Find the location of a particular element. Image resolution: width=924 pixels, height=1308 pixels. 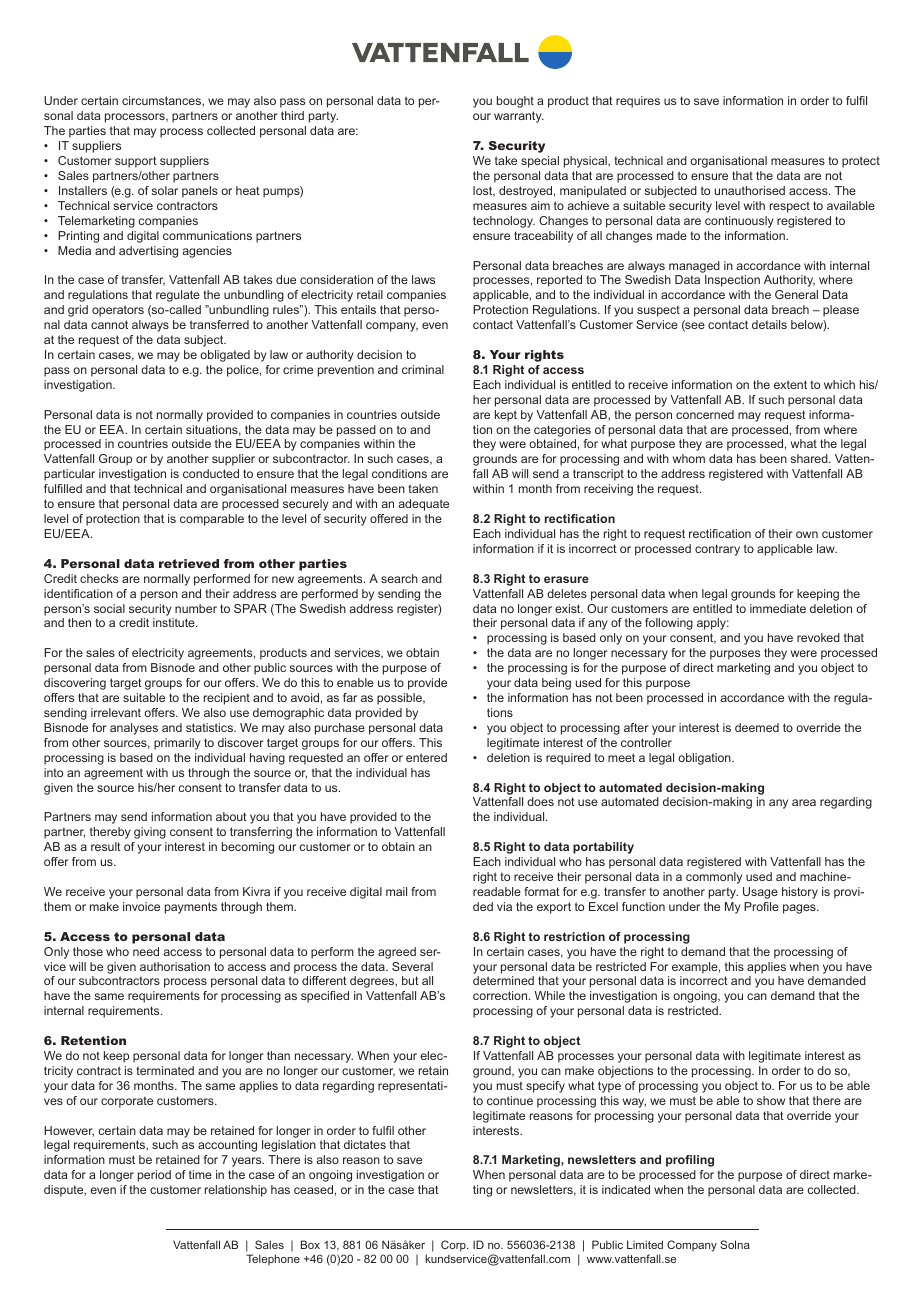

Profile is located at coordinates (761, 906).
